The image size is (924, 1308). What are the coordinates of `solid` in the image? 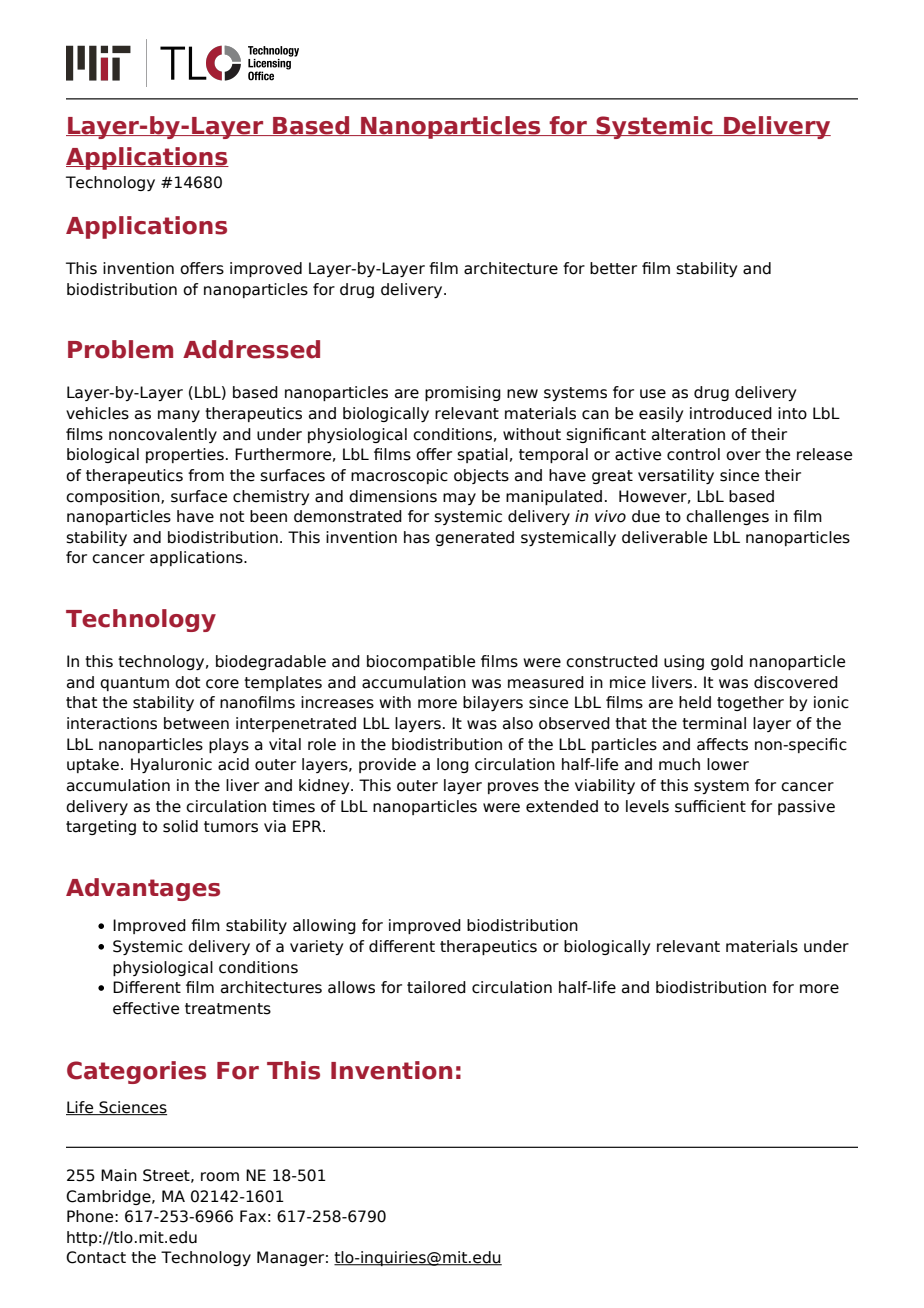 It's located at (180, 826).
